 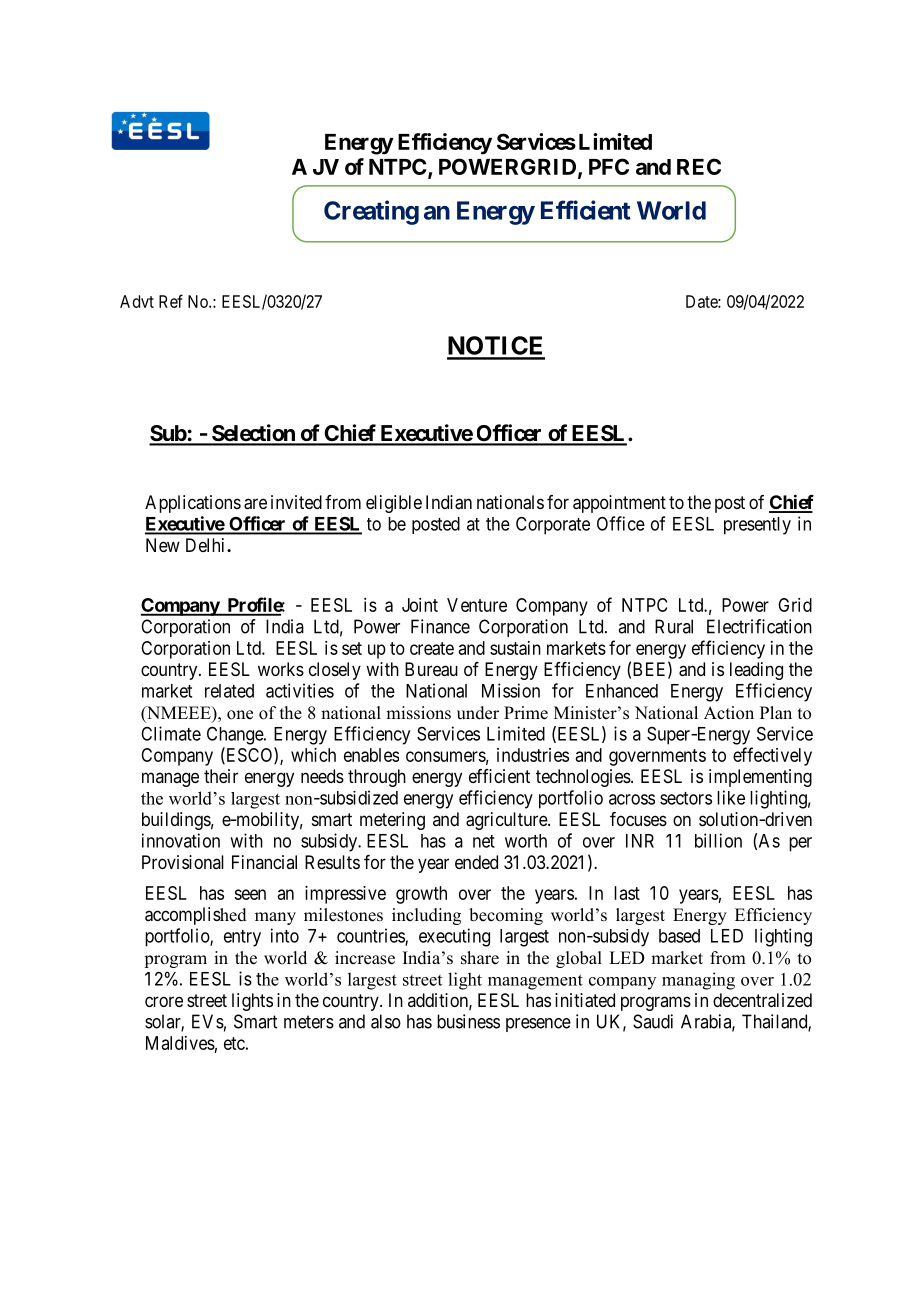 What do you see at coordinates (221, 776) in the image?
I see `their` at bounding box center [221, 776].
